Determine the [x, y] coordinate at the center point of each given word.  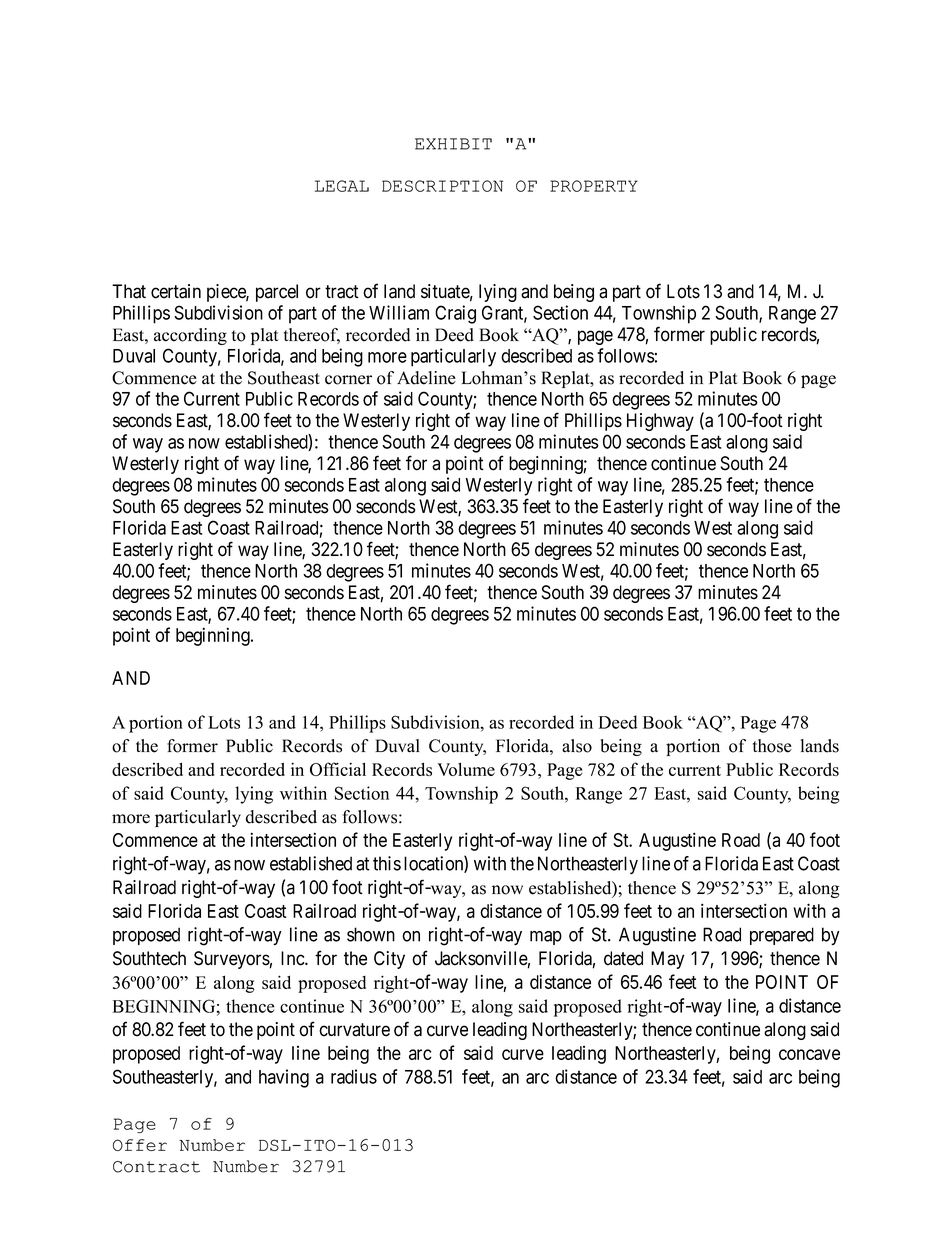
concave [809, 1054]
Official [338, 769]
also [577, 746]
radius [354, 1076]
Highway [660, 422]
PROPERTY [594, 186]
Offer [140, 1145]
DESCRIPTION [442, 186]
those [772, 746]
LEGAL [342, 186]
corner [348, 380]
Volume [466, 769]
